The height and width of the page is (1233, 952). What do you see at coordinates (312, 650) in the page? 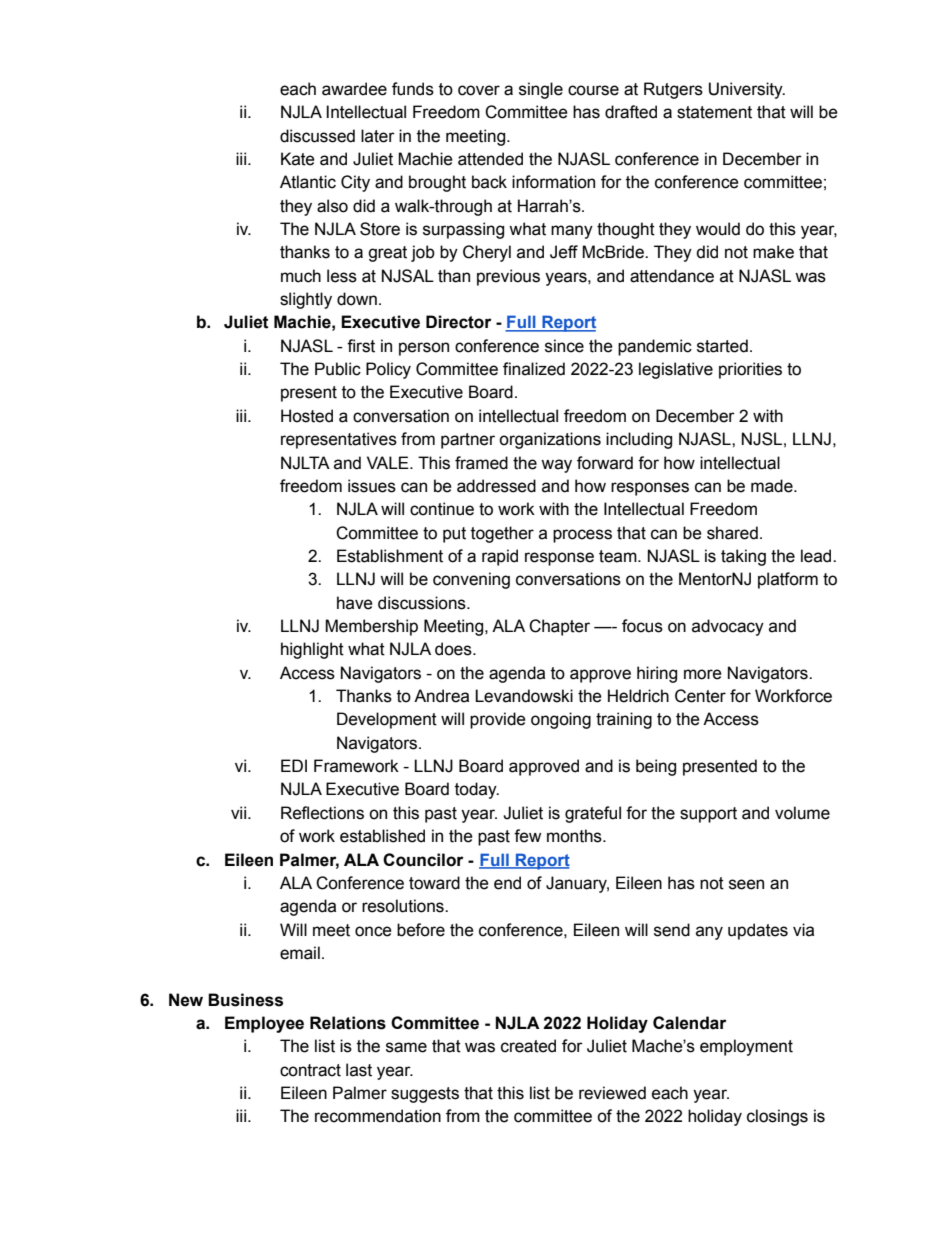
I see `highlight` at bounding box center [312, 650].
